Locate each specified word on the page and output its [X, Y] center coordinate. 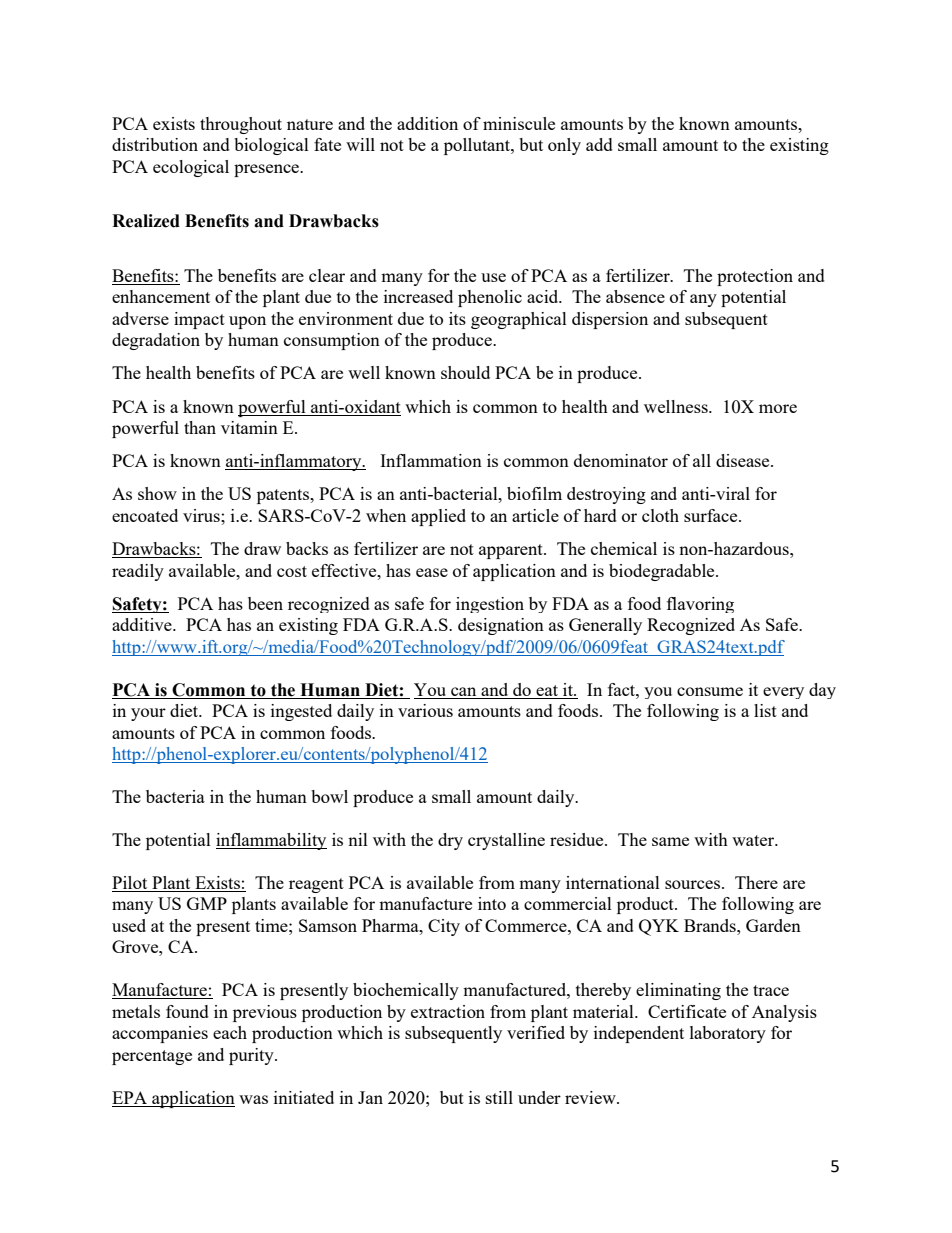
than [200, 427]
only [564, 146]
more [778, 408]
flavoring [700, 605]
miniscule [519, 123]
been [265, 603]
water [754, 840]
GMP [207, 903]
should [465, 372]
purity [252, 1056]
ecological [191, 168]
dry [450, 841]
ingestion [490, 605]
